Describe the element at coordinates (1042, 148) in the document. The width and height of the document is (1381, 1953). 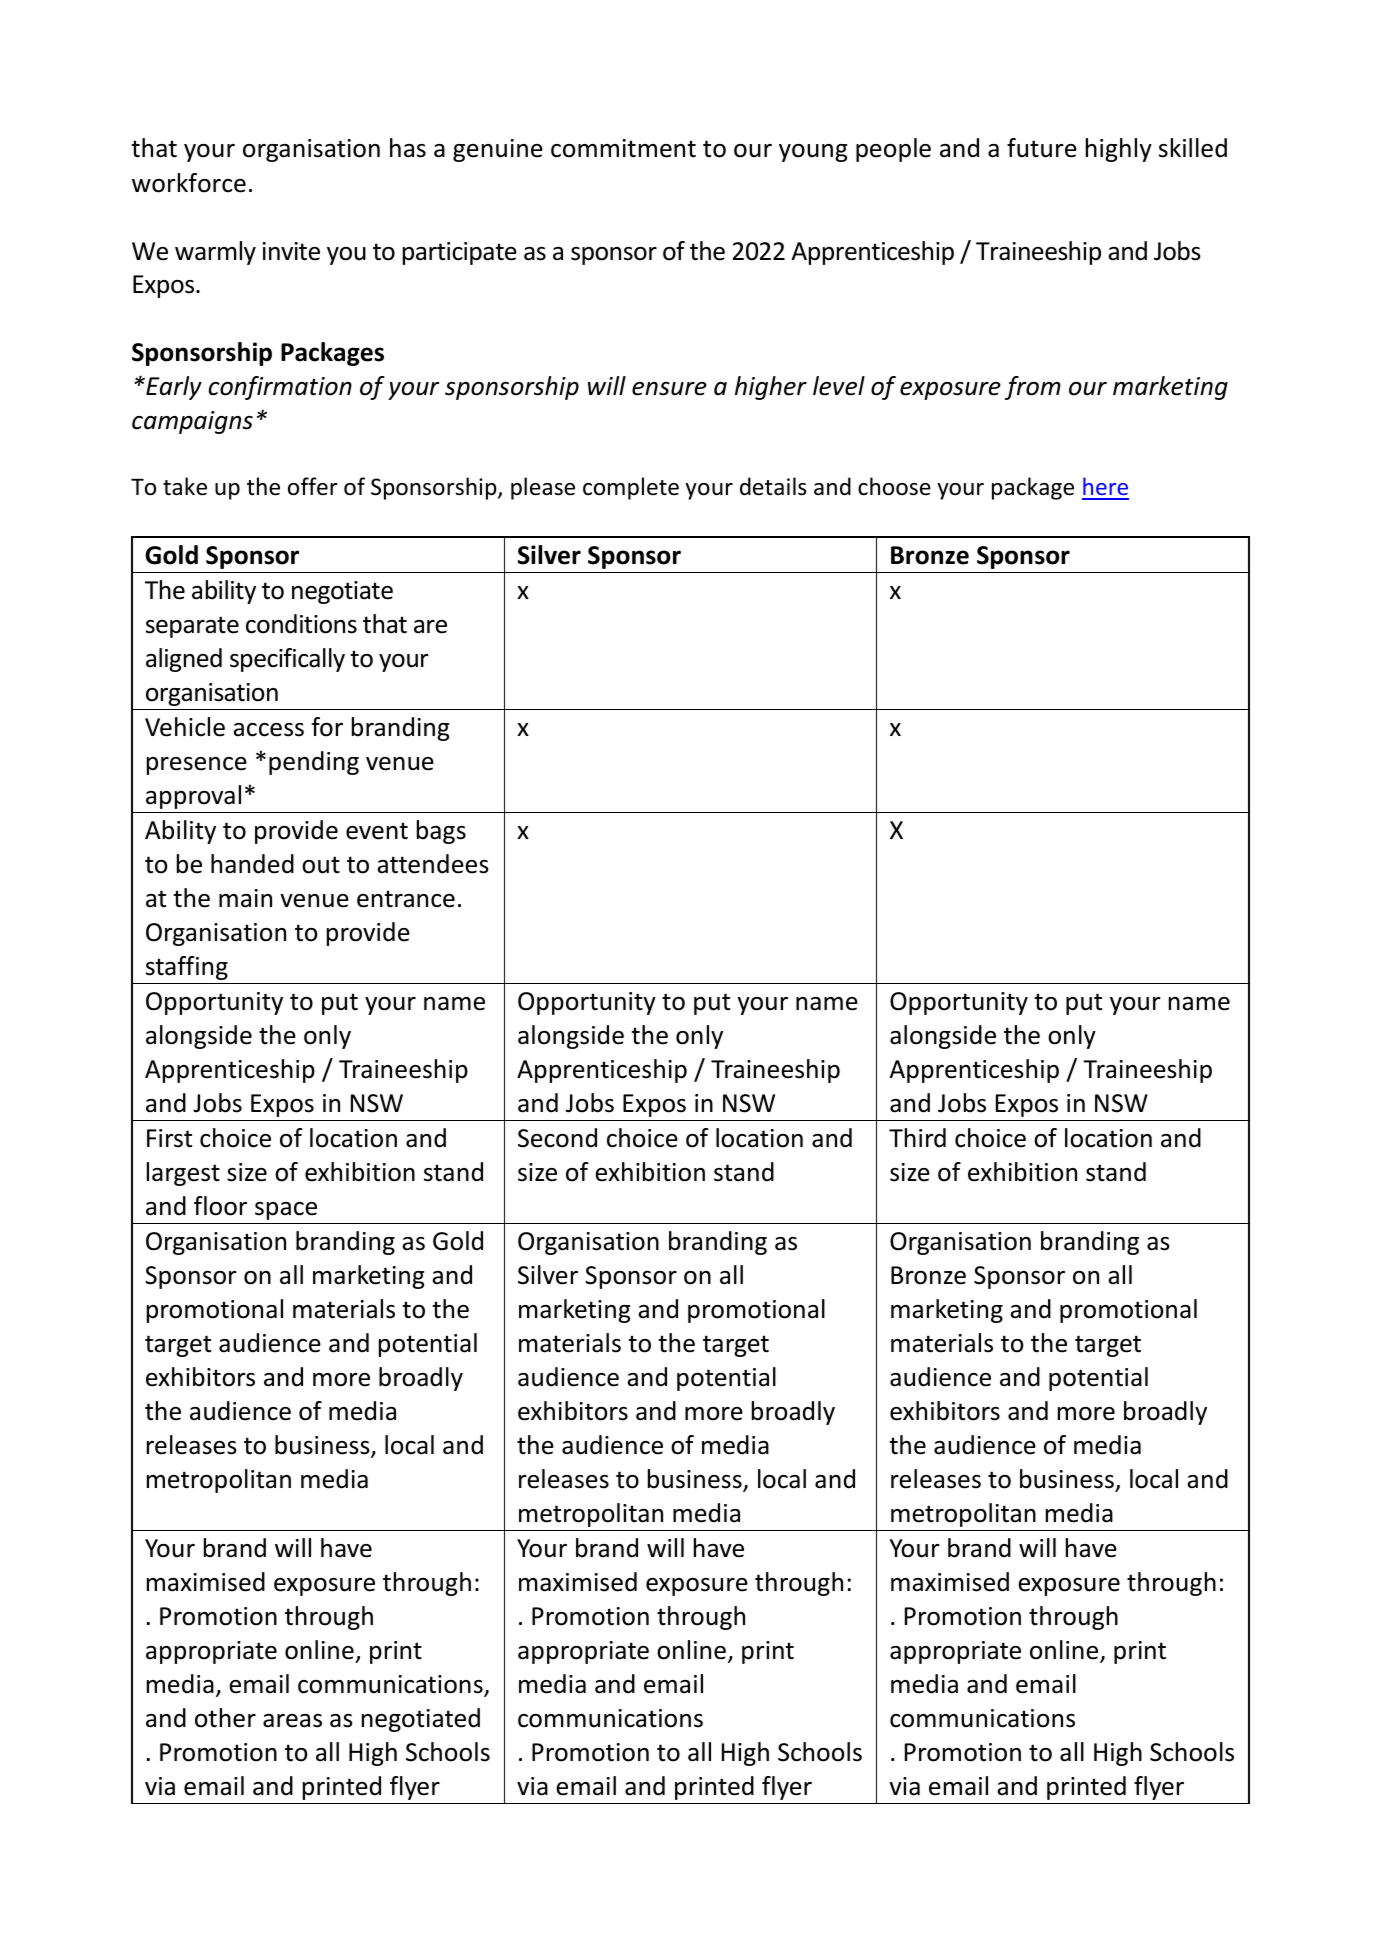
I see `future` at that location.
